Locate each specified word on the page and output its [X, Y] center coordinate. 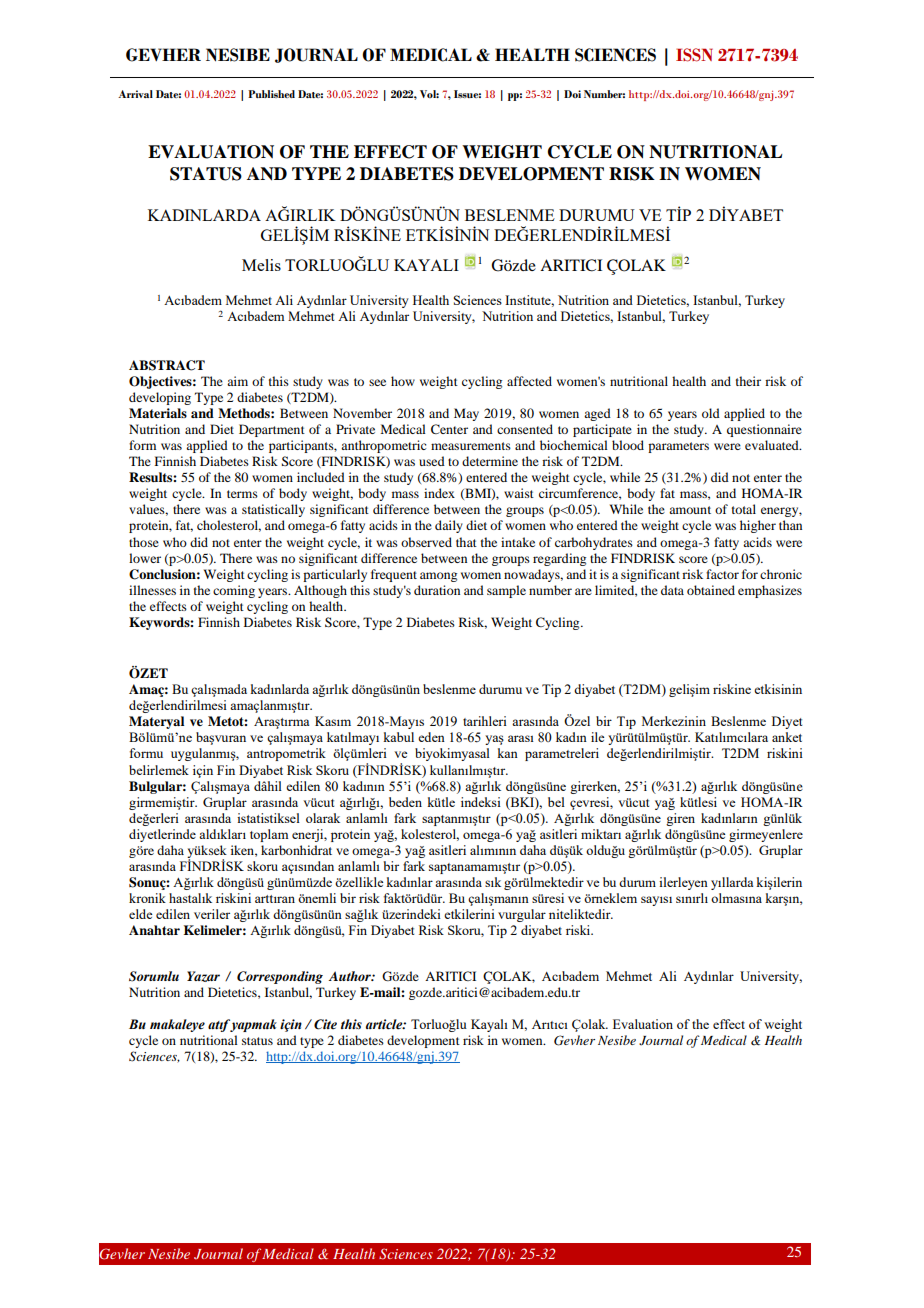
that [466, 542]
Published [271, 94]
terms [242, 494]
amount [690, 510]
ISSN [694, 55]
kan [507, 753]
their [748, 381]
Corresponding [280, 977]
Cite [325, 1024]
